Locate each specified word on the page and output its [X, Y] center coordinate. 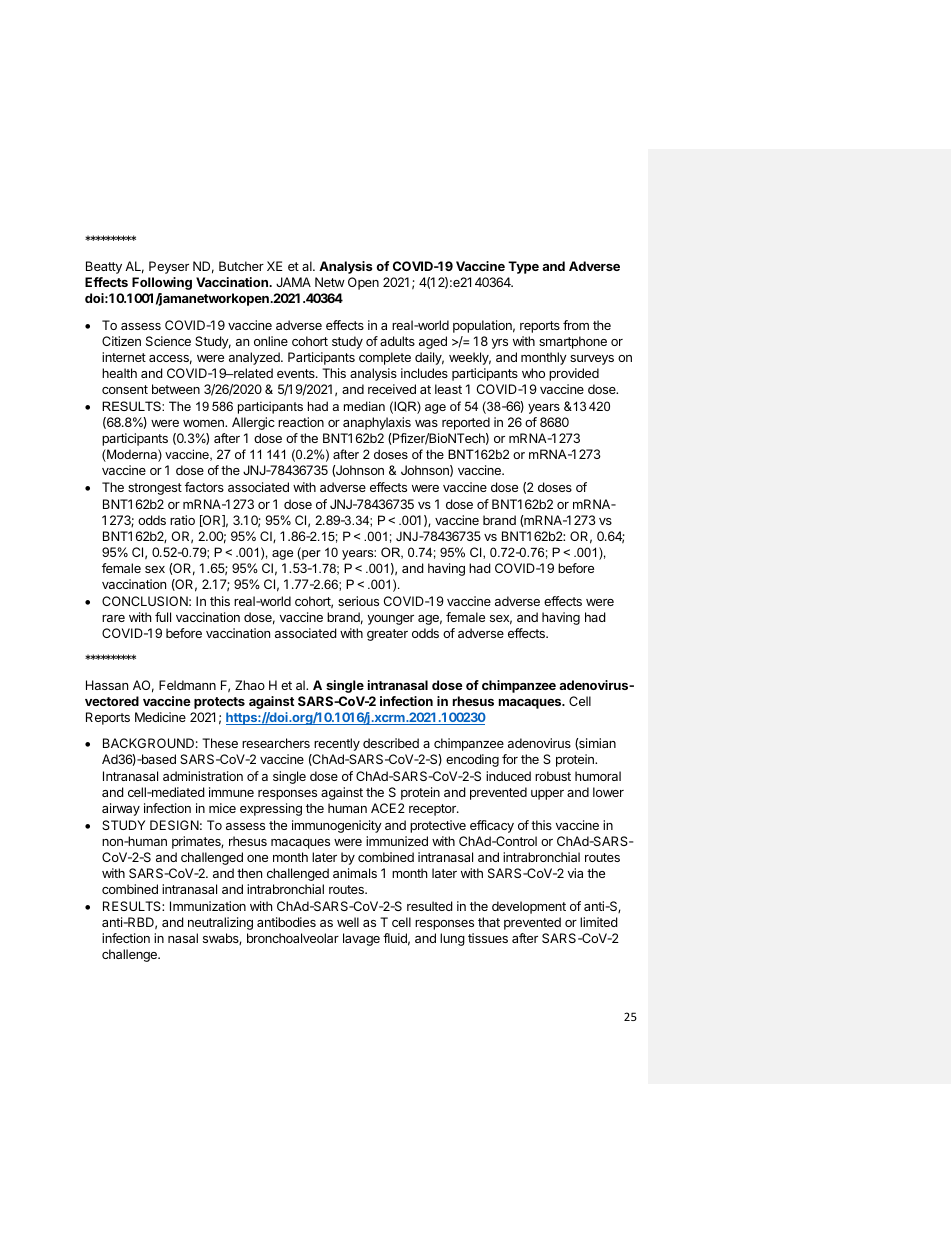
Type [523, 267]
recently [337, 744]
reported [466, 423]
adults [397, 341]
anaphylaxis [377, 423]
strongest [155, 489]
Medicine [160, 717]
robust [553, 776]
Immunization [208, 906]
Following [162, 283]
